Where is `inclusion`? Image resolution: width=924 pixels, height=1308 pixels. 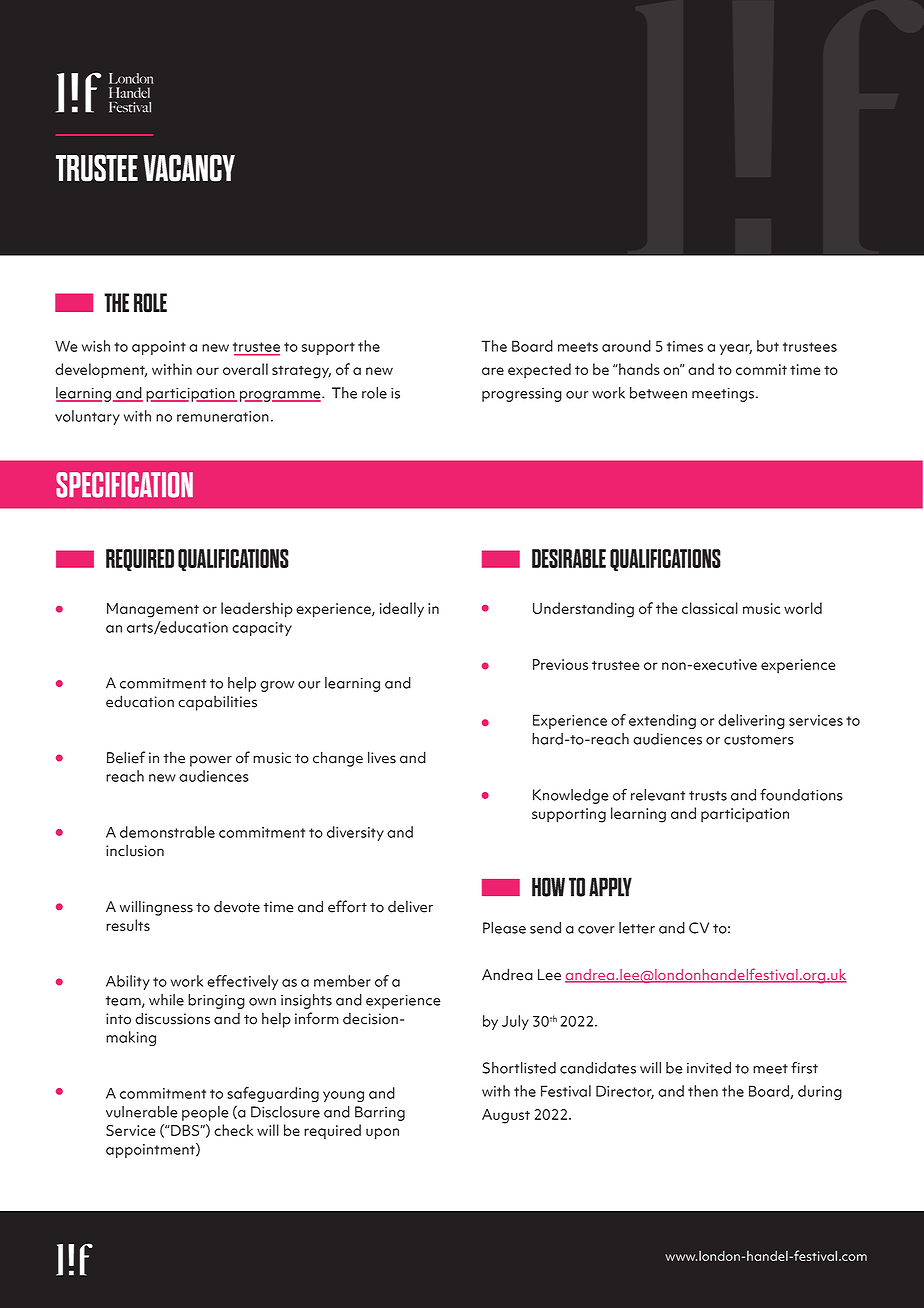 inclusion is located at coordinates (135, 851).
